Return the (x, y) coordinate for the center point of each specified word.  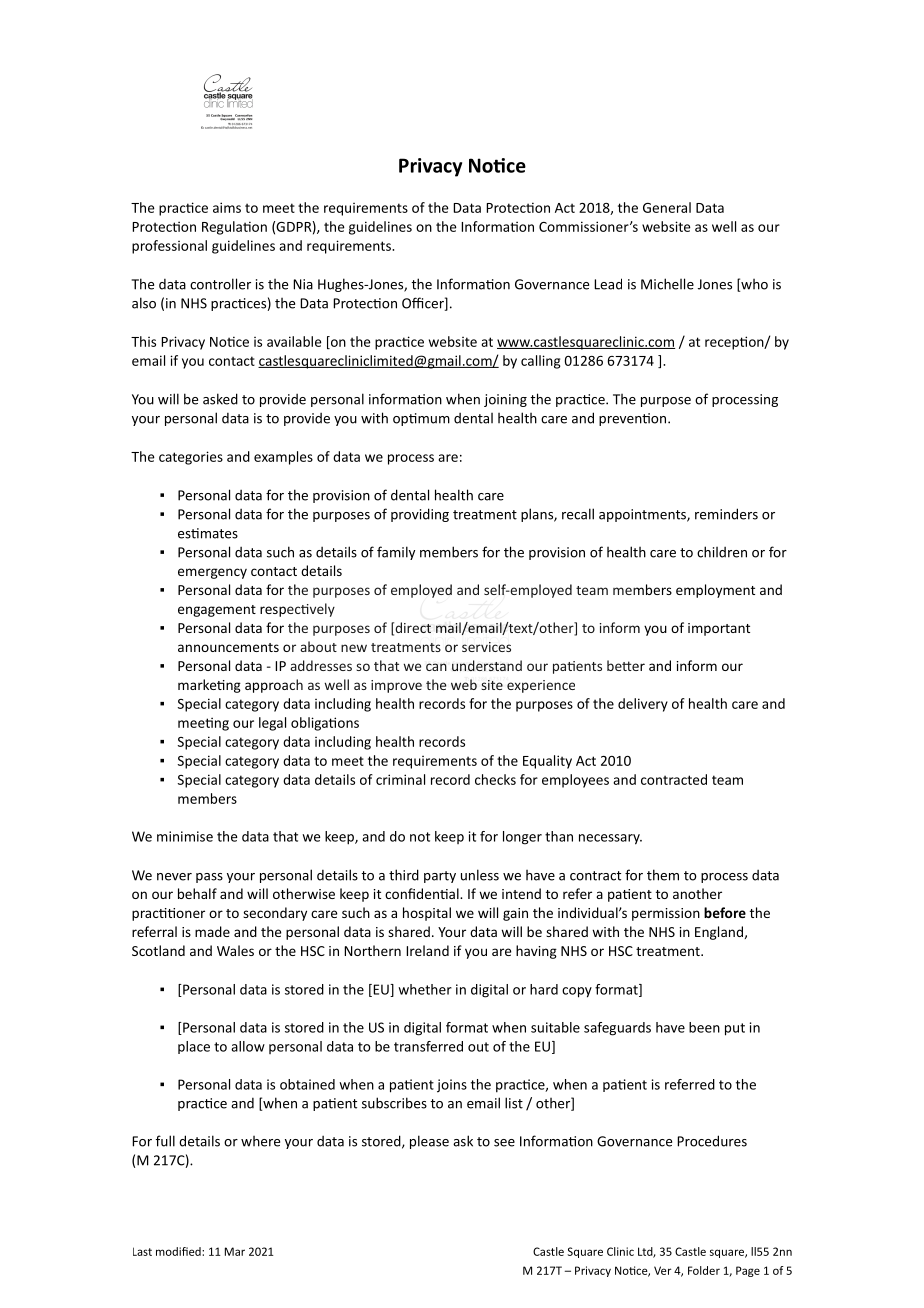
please (429, 1142)
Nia (303, 284)
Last (142, 1251)
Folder (704, 1270)
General (667, 207)
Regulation (234, 228)
